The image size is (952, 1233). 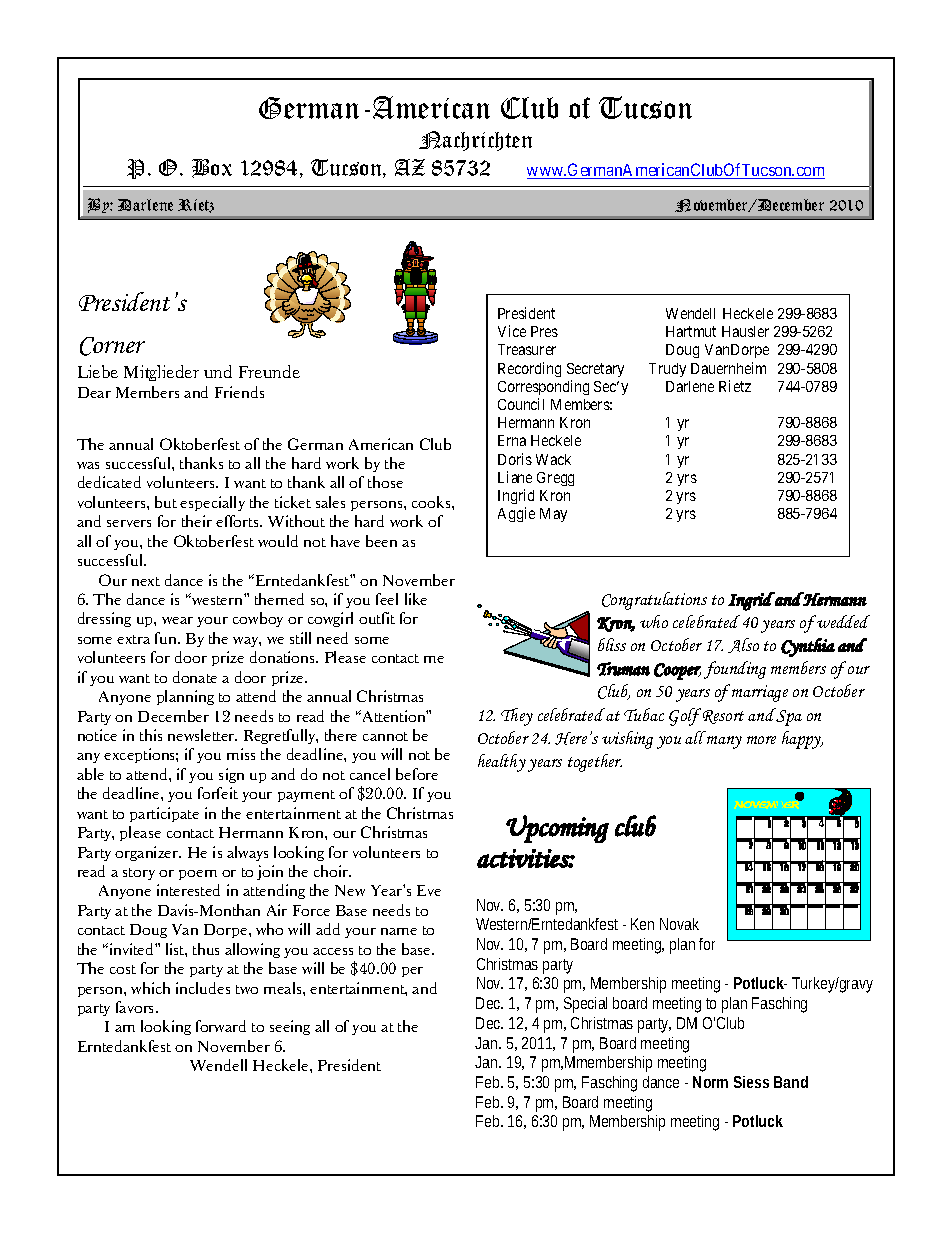 I want to click on seeing, so click(x=290, y=1027).
